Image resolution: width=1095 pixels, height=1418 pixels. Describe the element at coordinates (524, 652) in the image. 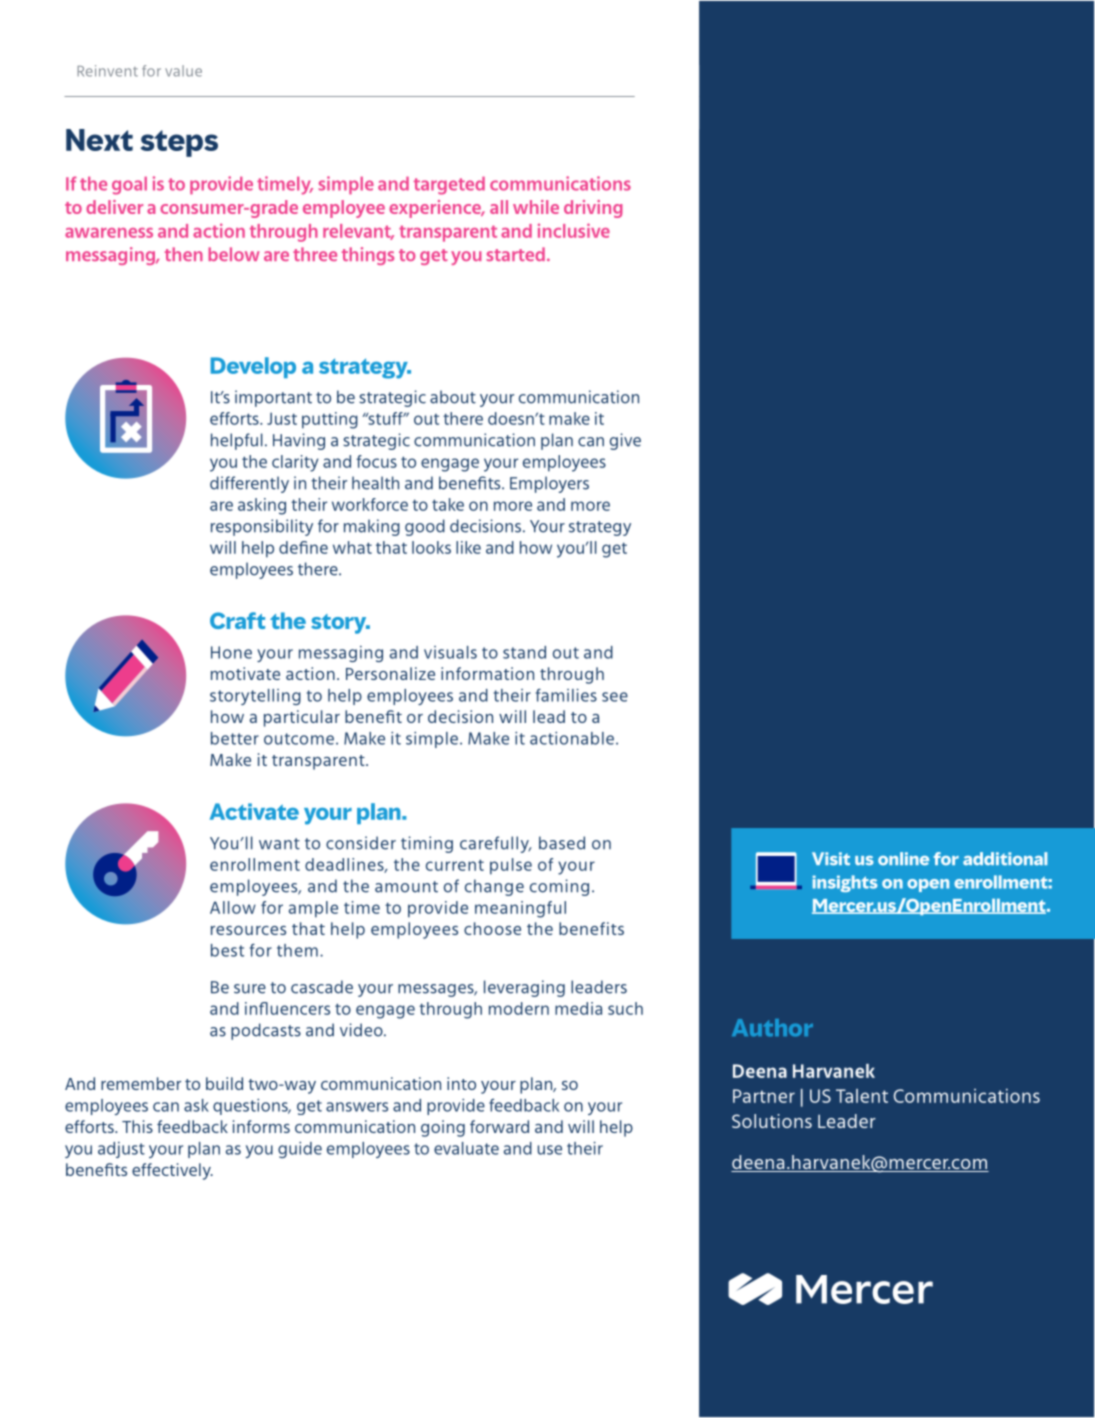

I see `stand` at that location.
